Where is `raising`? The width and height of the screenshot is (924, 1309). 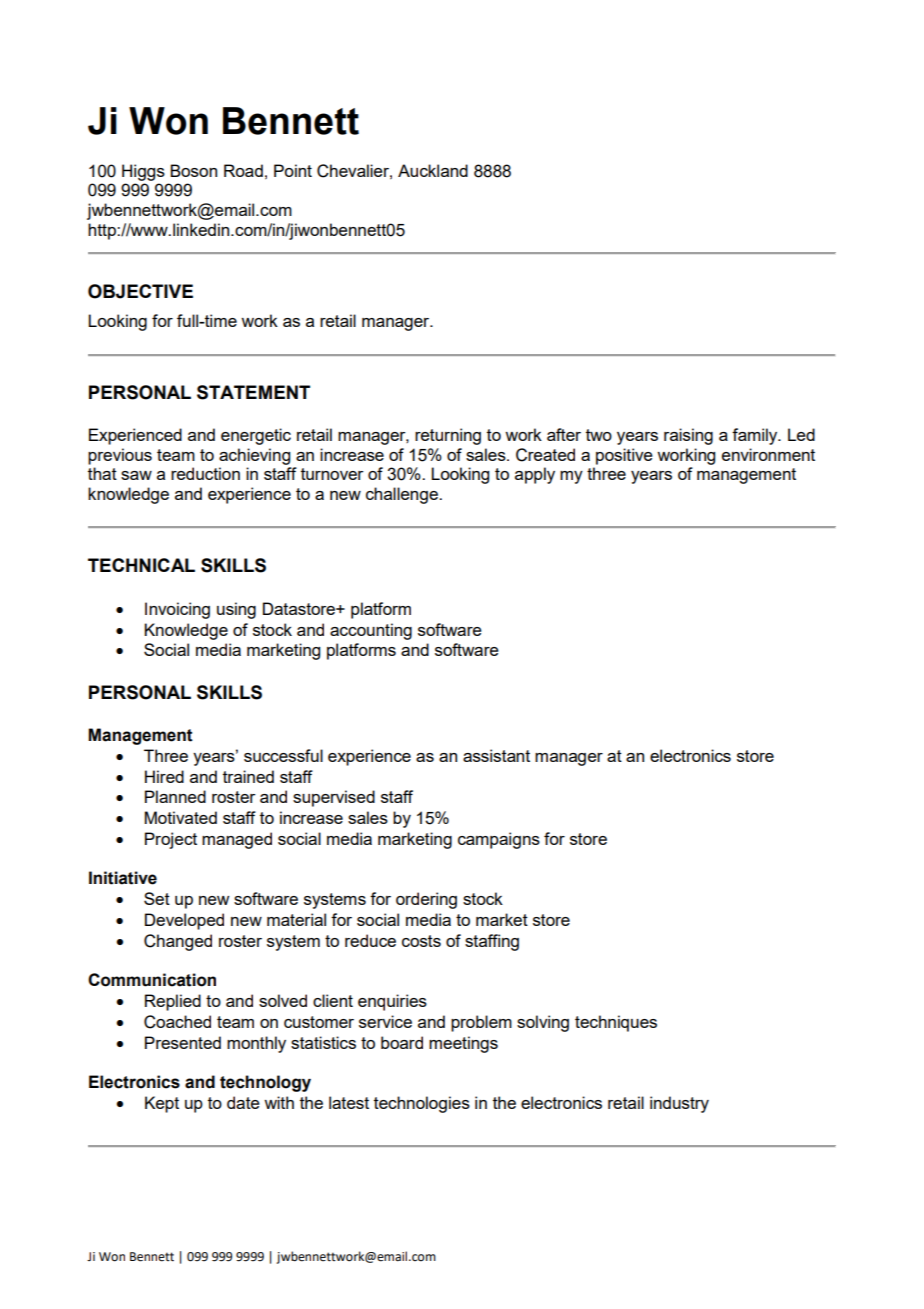 raising is located at coordinates (688, 436).
